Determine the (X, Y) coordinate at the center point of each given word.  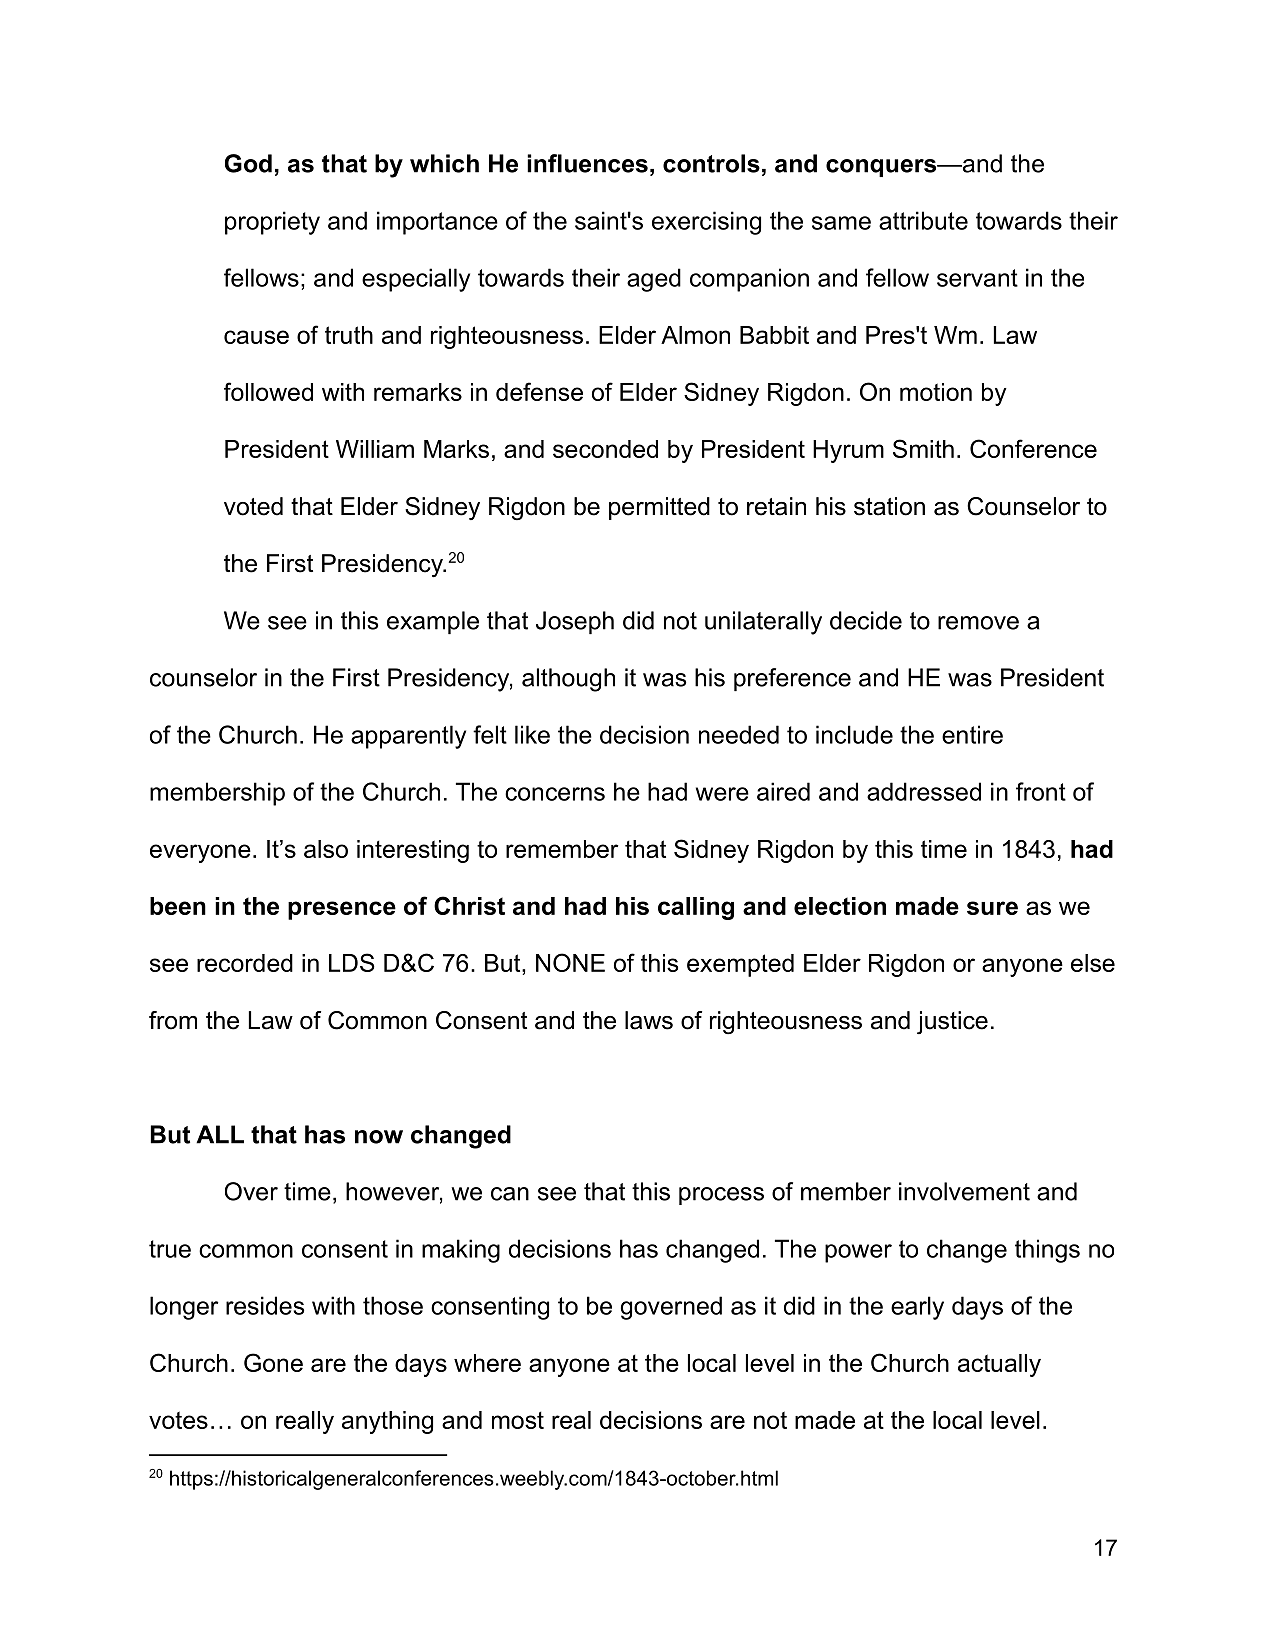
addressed (924, 791)
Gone (273, 1362)
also (326, 849)
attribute (923, 220)
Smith (923, 448)
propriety (272, 223)
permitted (659, 508)
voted (253, 506)
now (379, 1137)
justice (952, 1022)
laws (649, 1020)
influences (587, 163)
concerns (555, 794)
